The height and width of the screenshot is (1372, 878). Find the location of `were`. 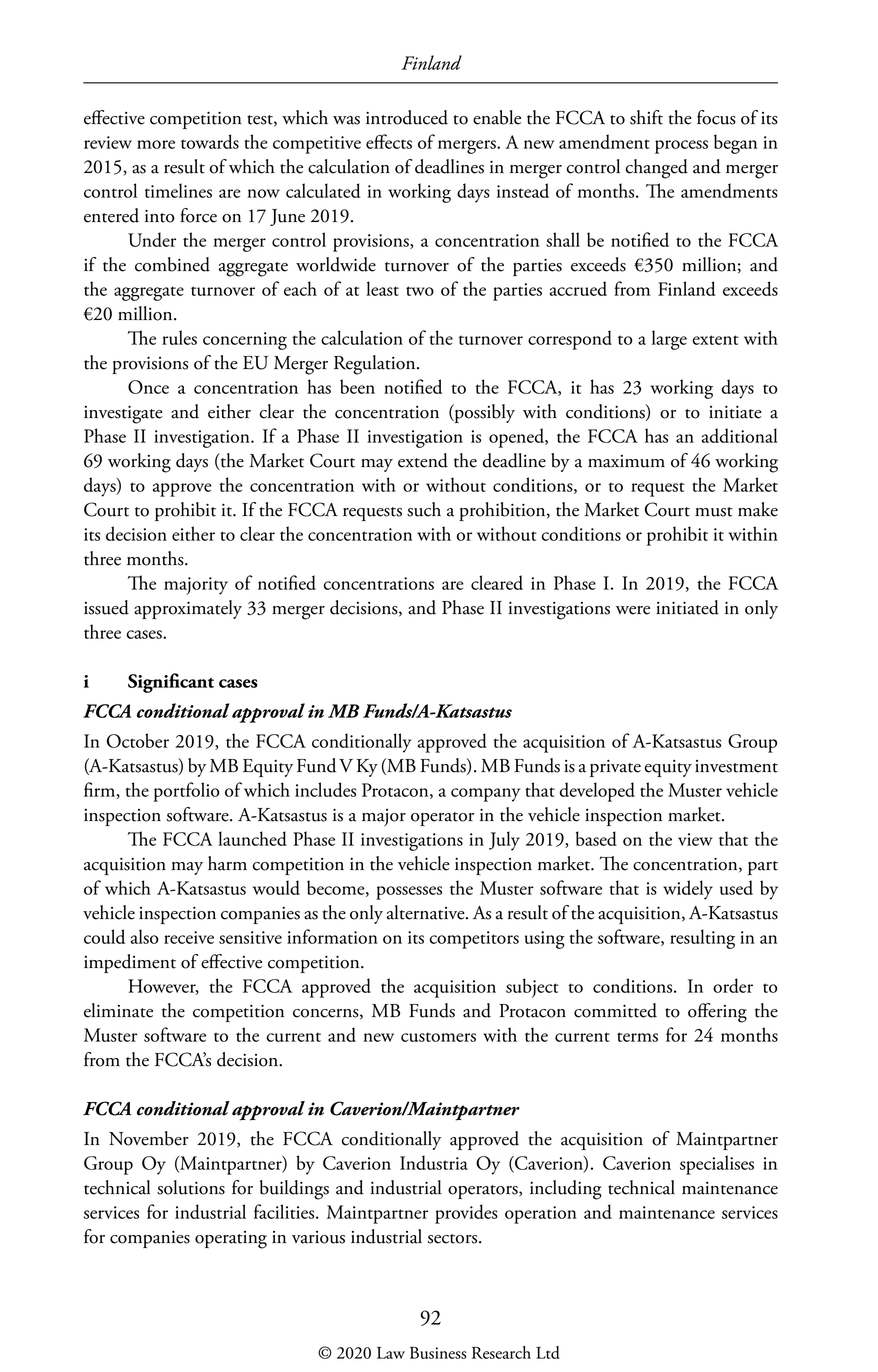

were is located at coordinates (633, 610).
